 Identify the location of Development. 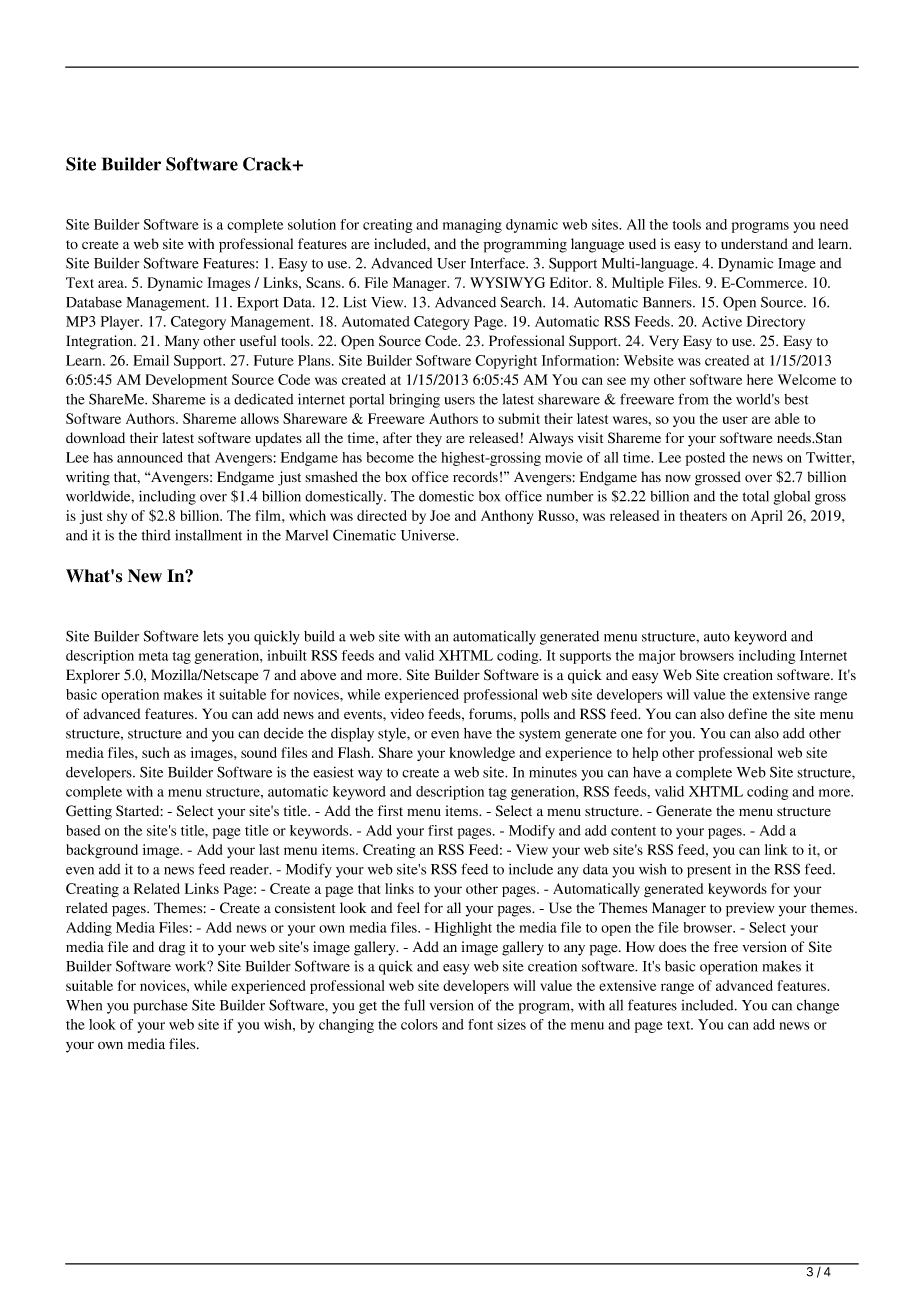
(186, 381).
